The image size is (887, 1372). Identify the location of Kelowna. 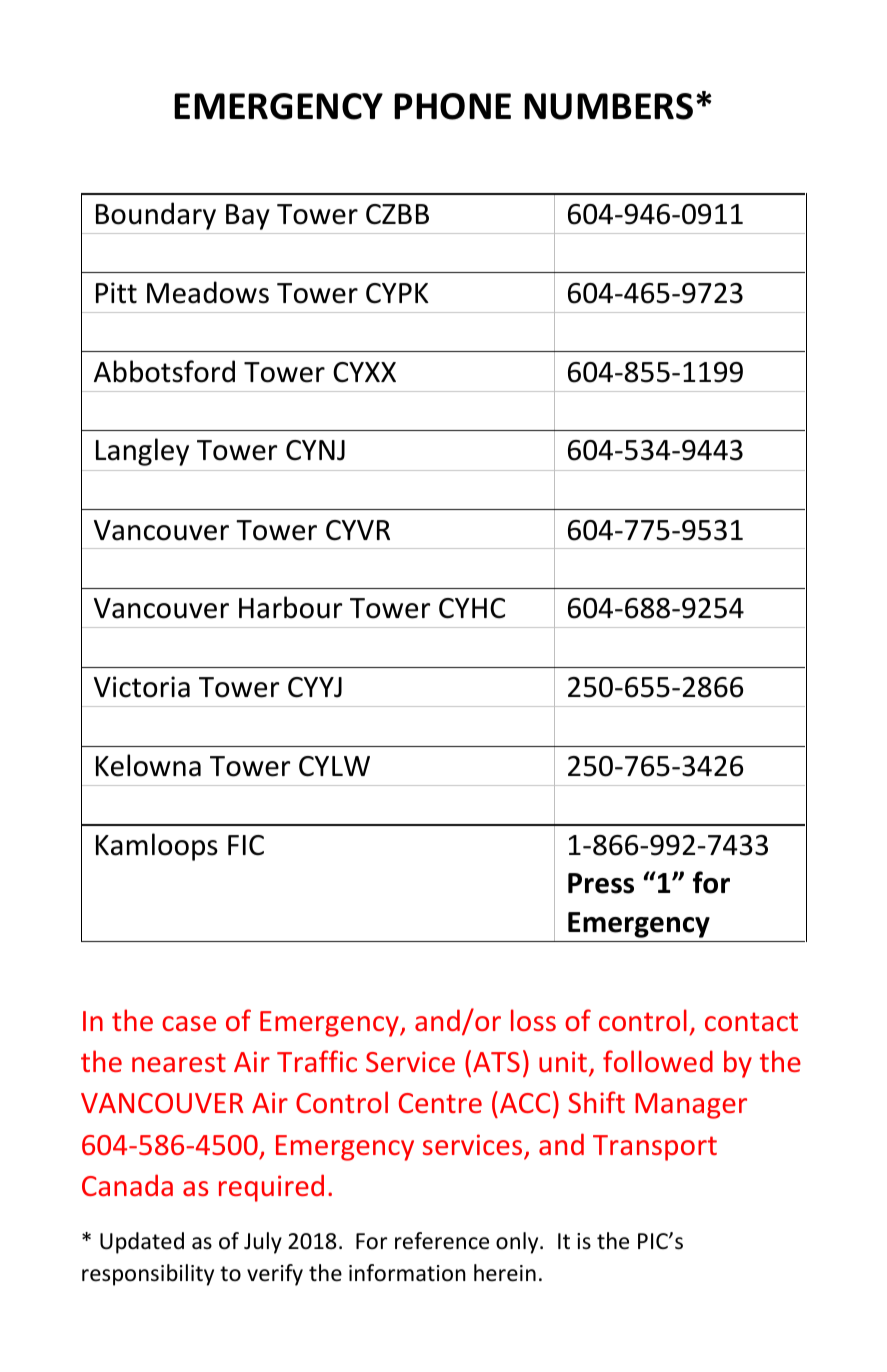
(148, 765).
